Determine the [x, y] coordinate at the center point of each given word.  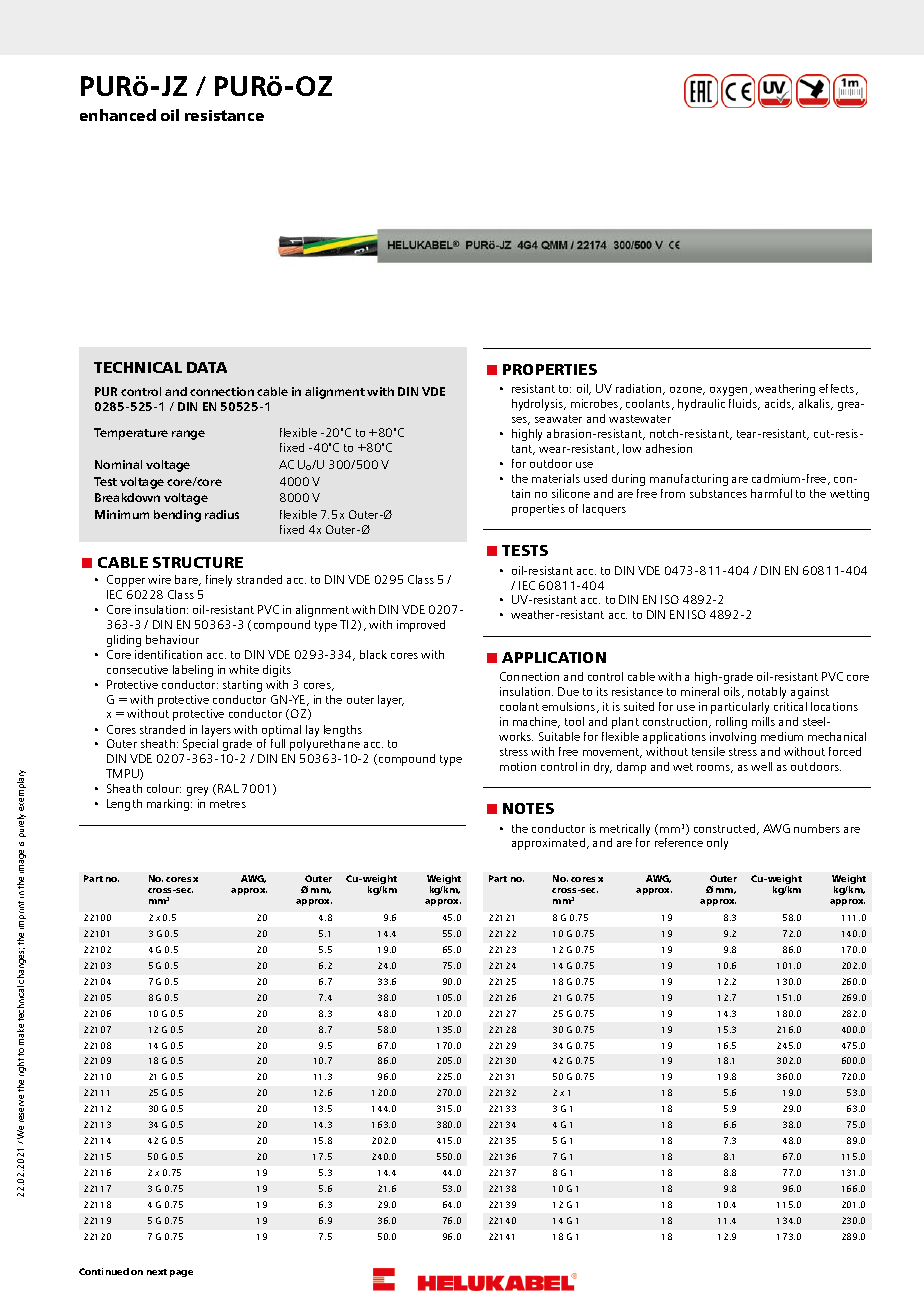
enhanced [118, 115]
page [181, 1273]
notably [767, 693]
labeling [193, 671]
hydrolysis [538, 405]
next [157, 1272]
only [717, 844]
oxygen [728, 391]
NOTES [528, 808]
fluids [744, 404]
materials [556, 478]
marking [169, 805]
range [188, 435]
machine [536, 722]
